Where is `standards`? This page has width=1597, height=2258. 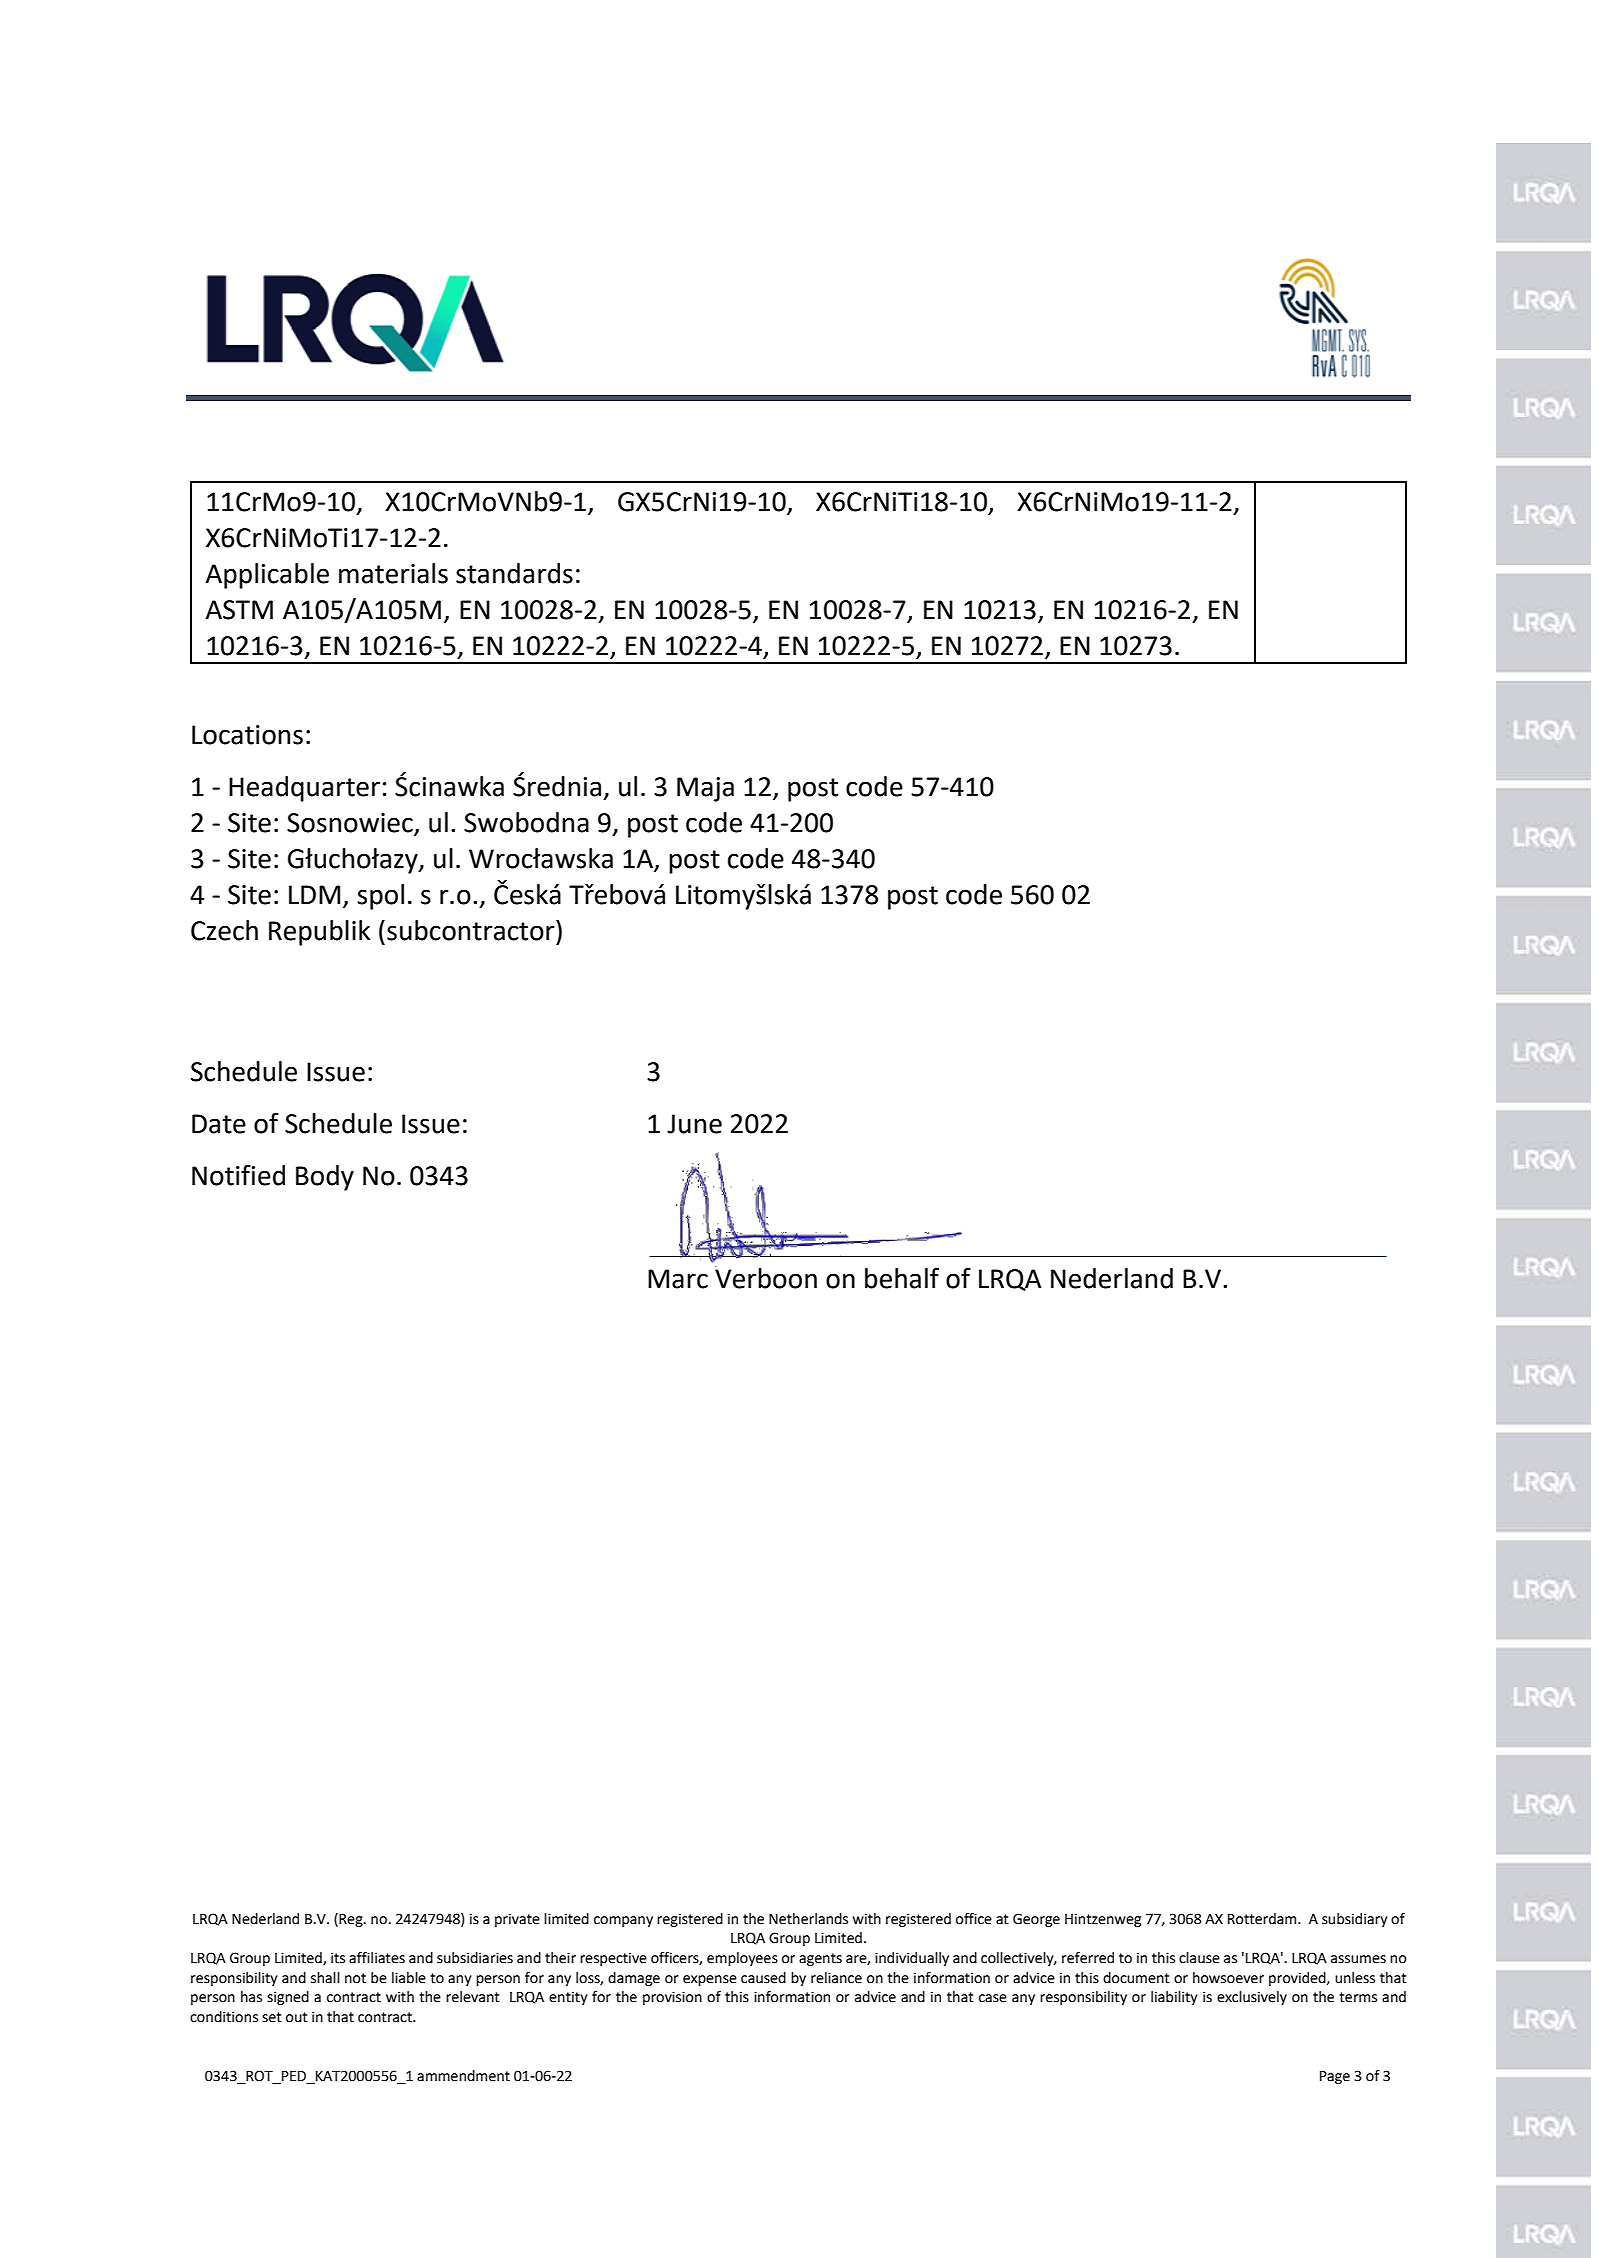 standards is located at coordinates (514, 573).
